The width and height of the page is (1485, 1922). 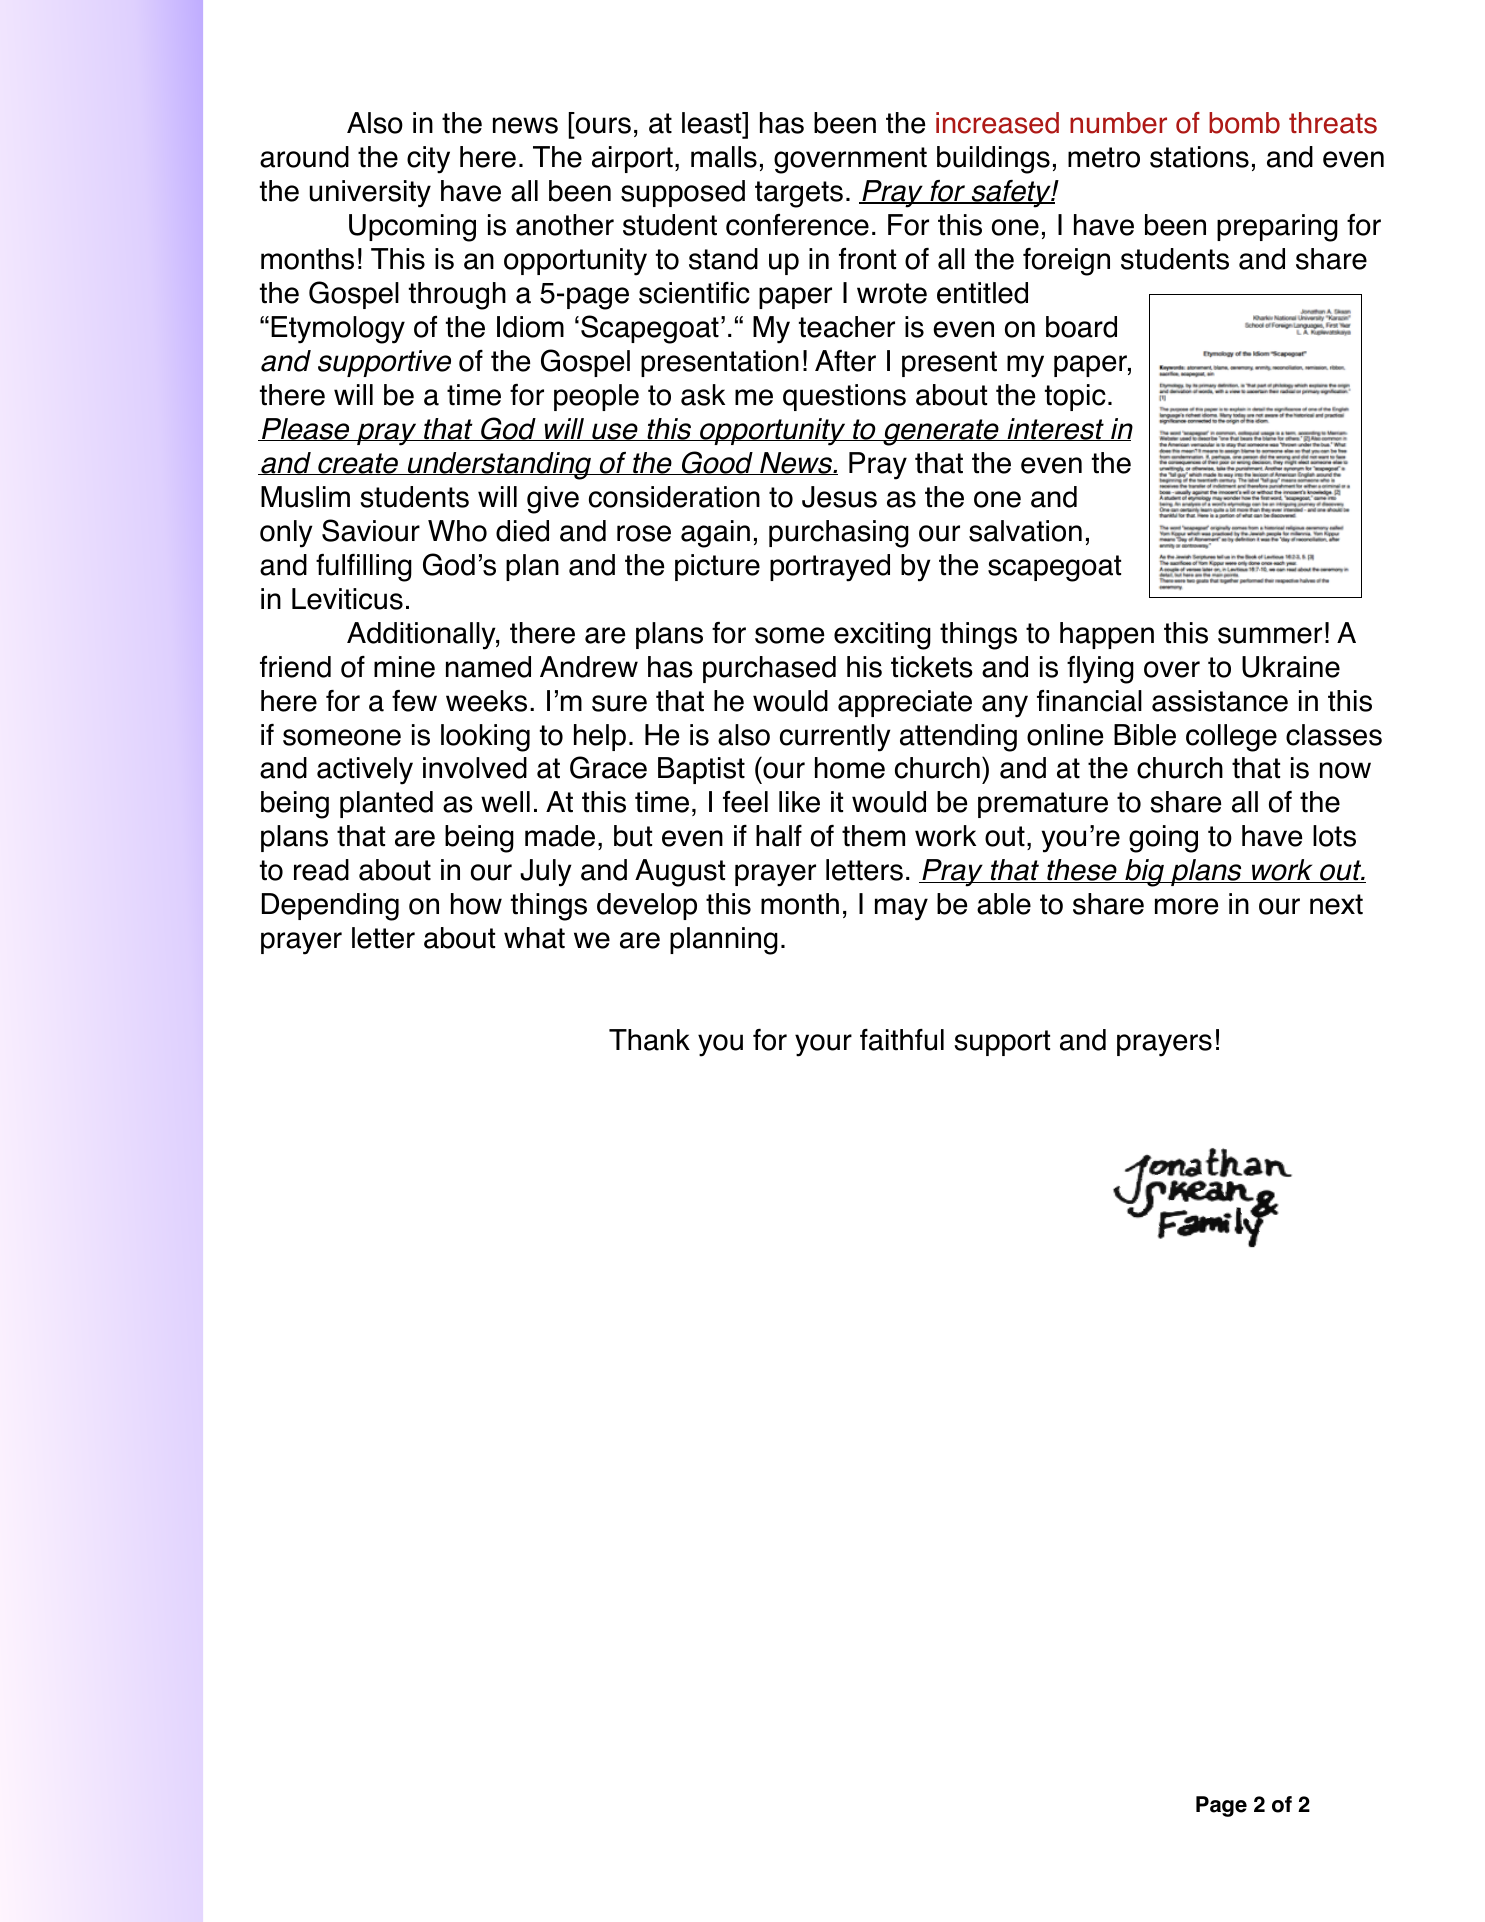 I want to click on city, so click(x=428, y=160).
